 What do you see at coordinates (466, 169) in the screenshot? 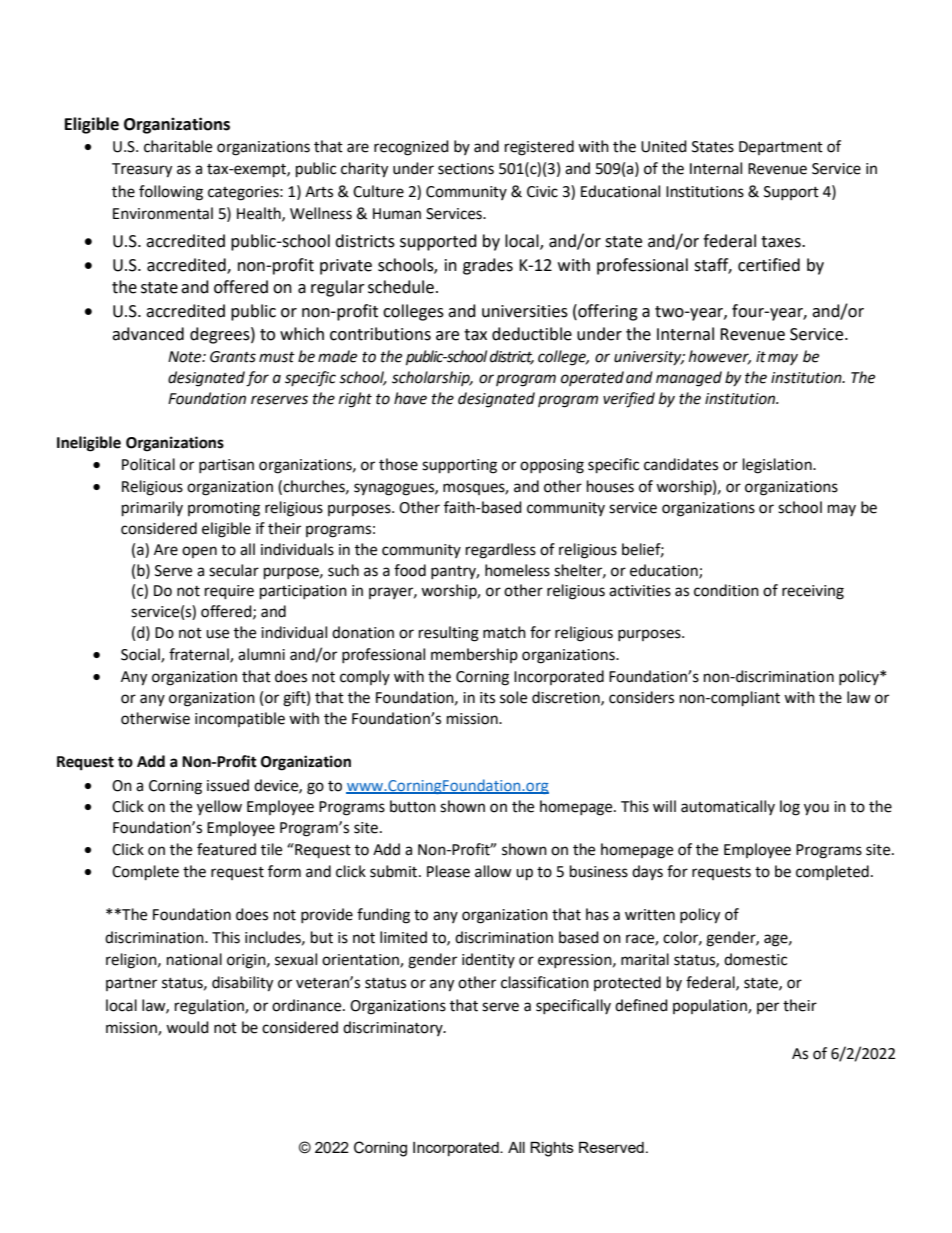
I see `sections` at bounding box center [466, 169].
